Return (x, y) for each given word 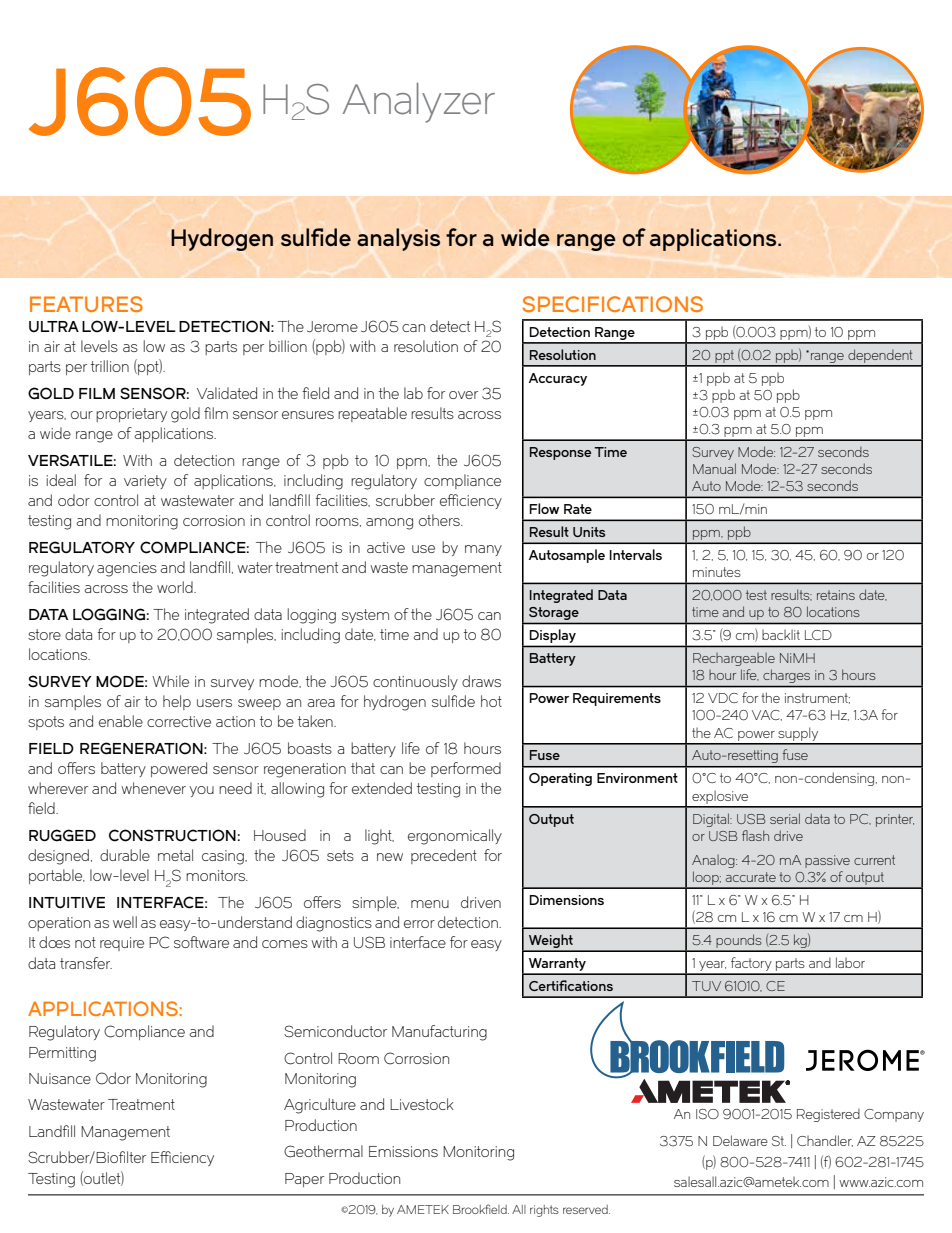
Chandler (825, 1141)
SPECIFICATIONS (612, 304)
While (170, 681)
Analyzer (419, 103)
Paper (304, 1180)
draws (481, 681)
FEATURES (86, 304)
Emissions (403, 1151)
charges (786, 676)
